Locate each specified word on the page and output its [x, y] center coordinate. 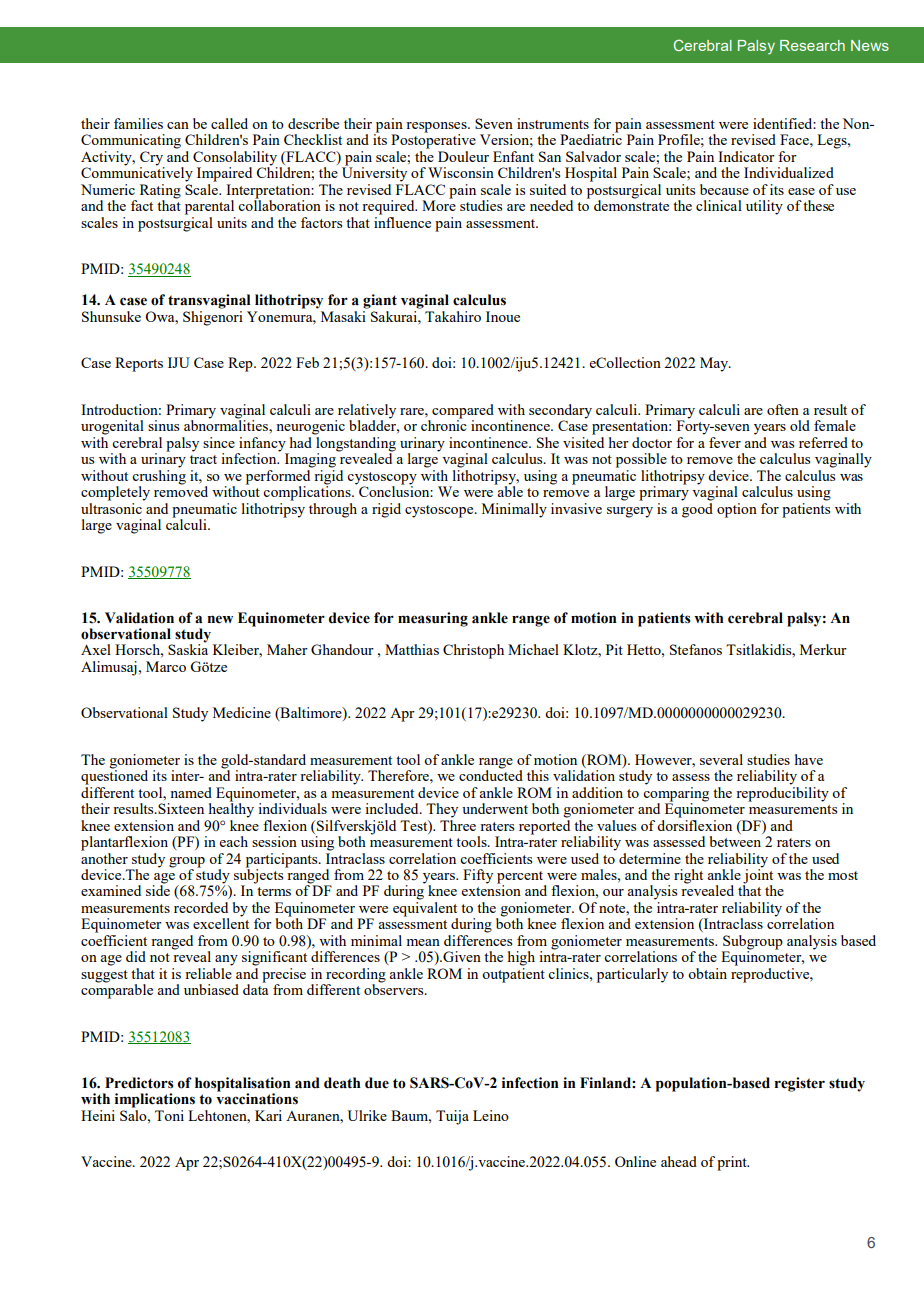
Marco [166, 666]
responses [437, 128]
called [229, 123]
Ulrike [367, 1115]
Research [812, 45]
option [737, 510]
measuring [433, 619]
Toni [169, 1115]
